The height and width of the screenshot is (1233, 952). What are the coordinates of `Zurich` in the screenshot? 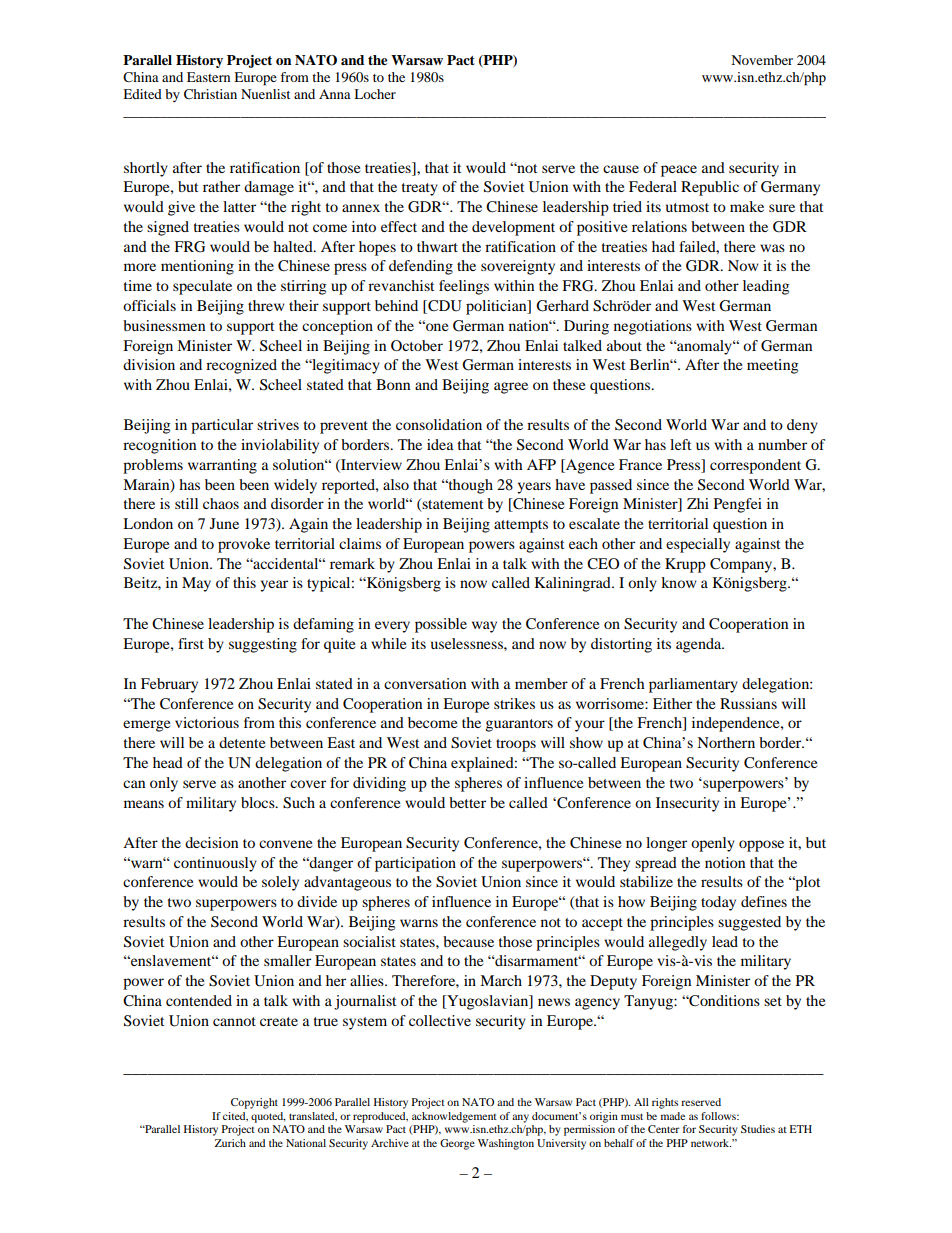 It's located at (230, 1143).
